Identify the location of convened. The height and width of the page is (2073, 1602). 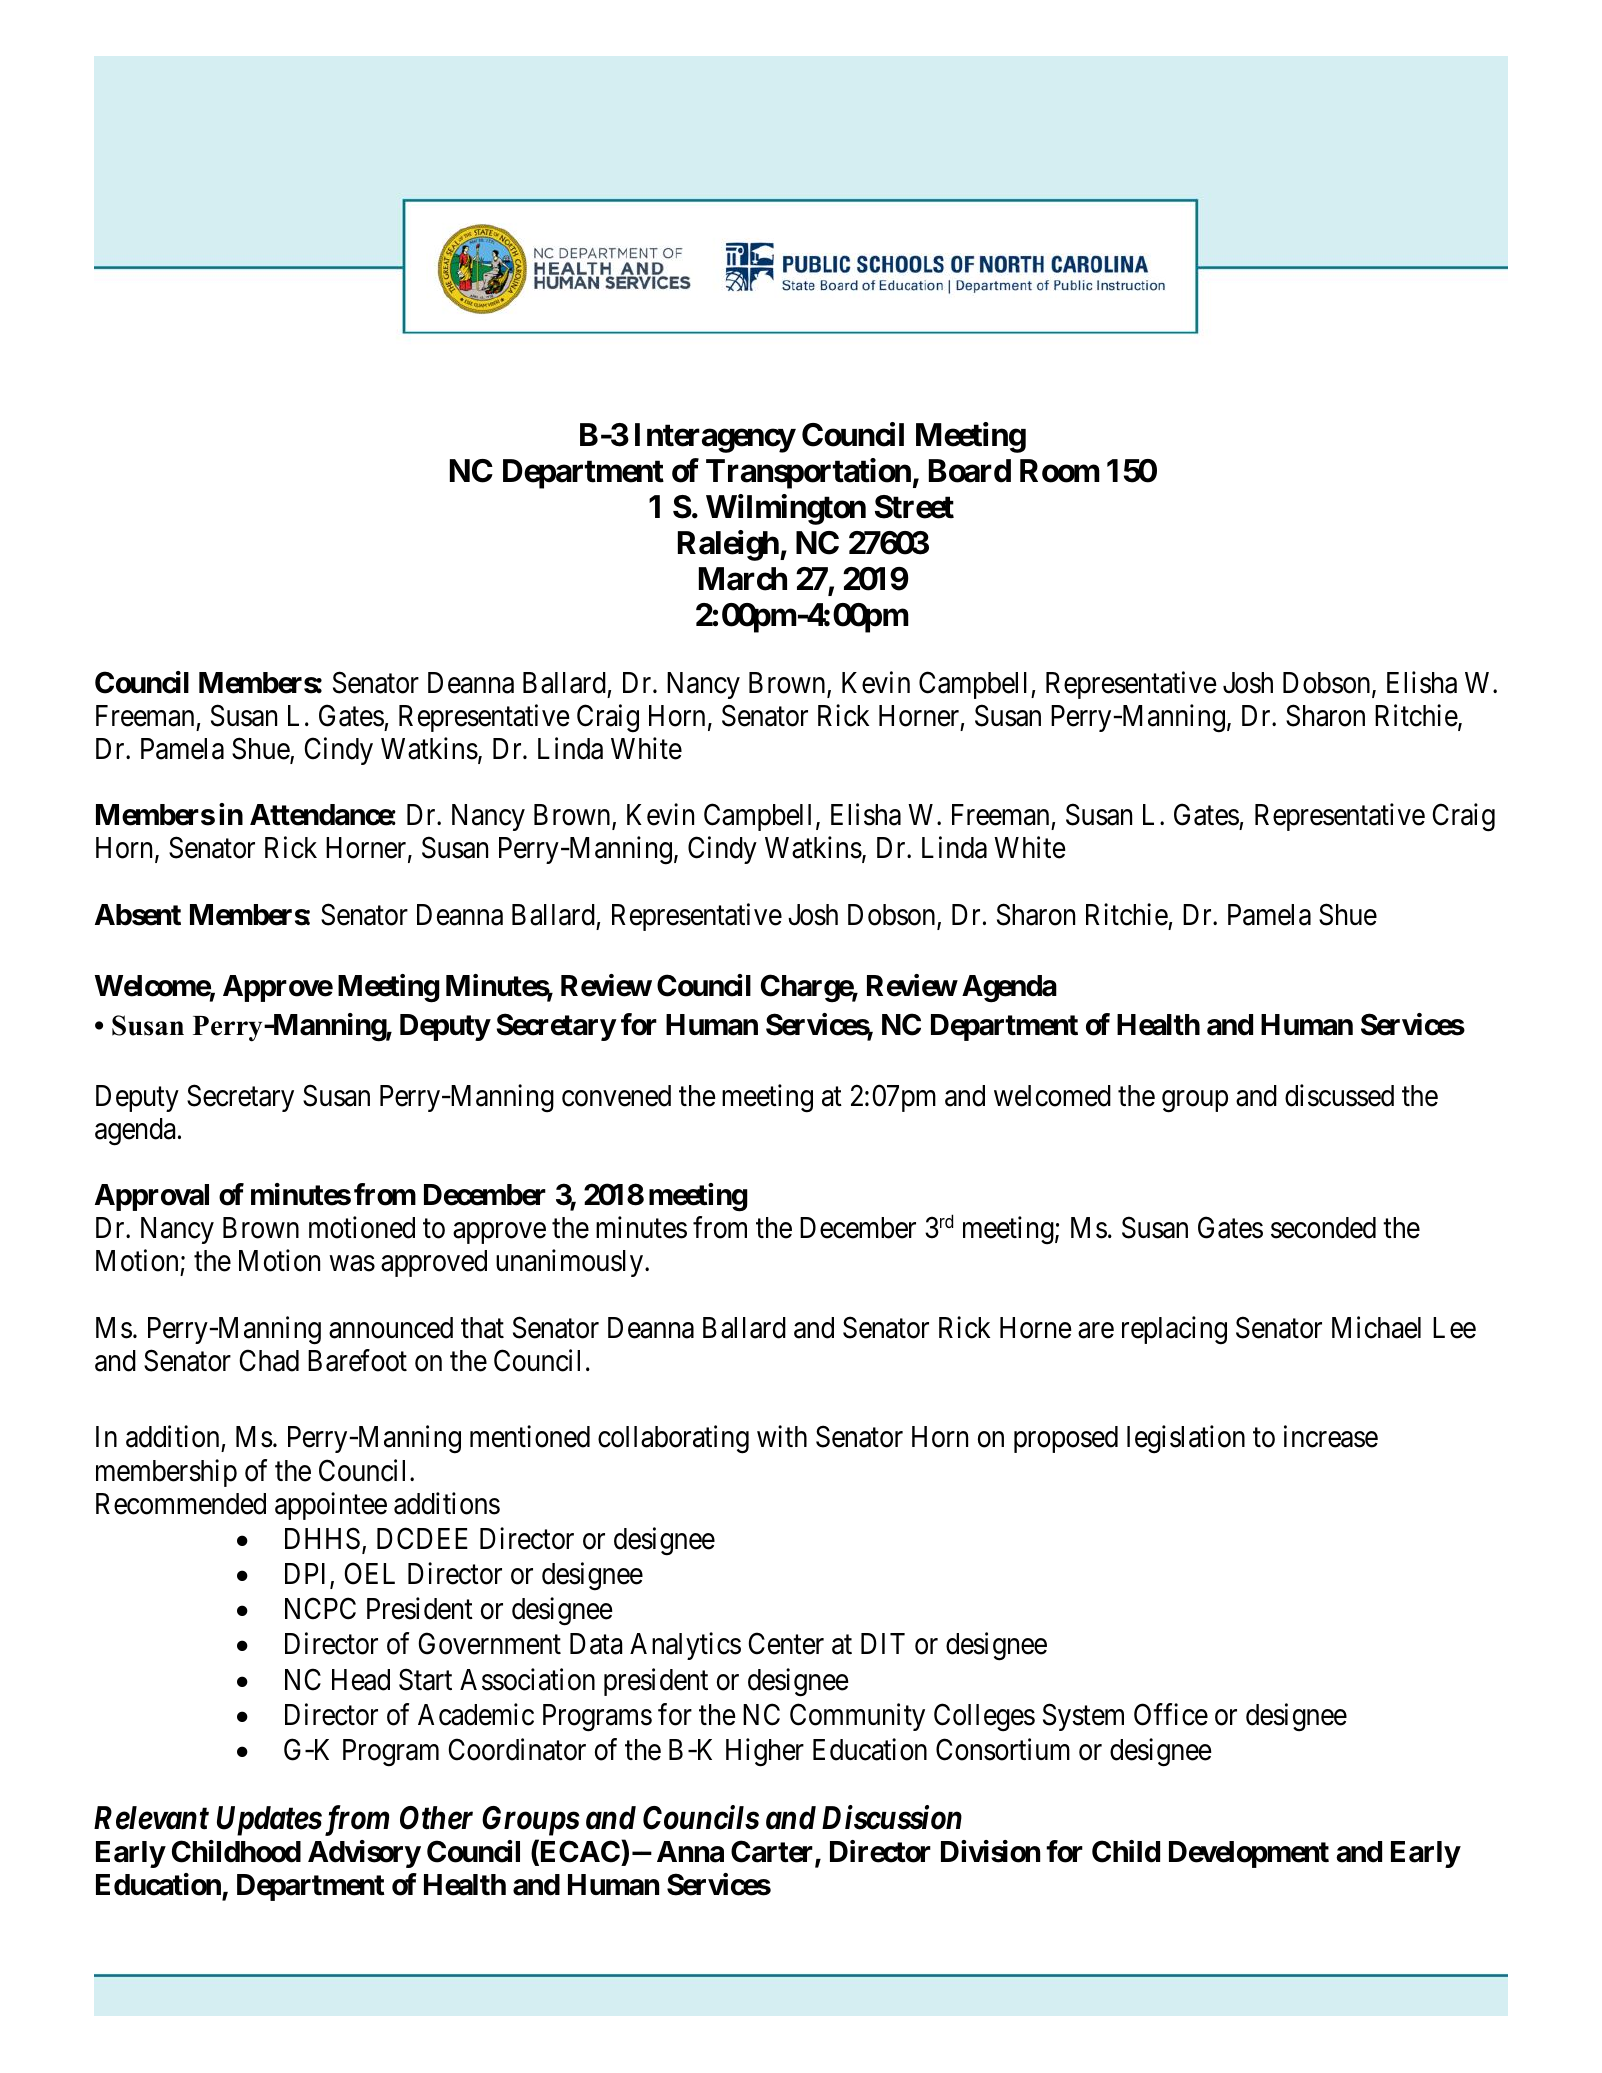
(616, 1096).
